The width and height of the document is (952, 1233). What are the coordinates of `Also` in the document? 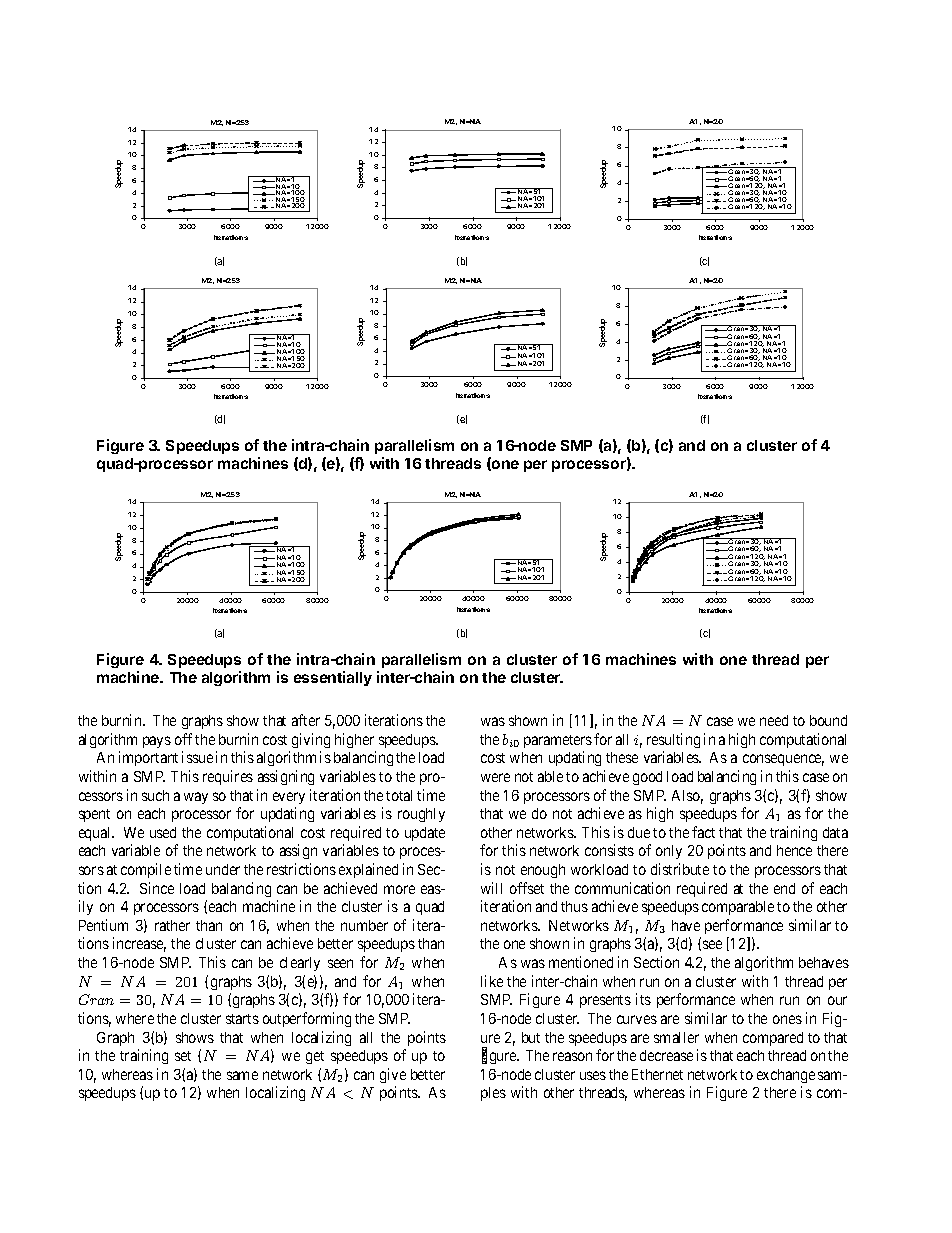 It's located at (687, 797).
